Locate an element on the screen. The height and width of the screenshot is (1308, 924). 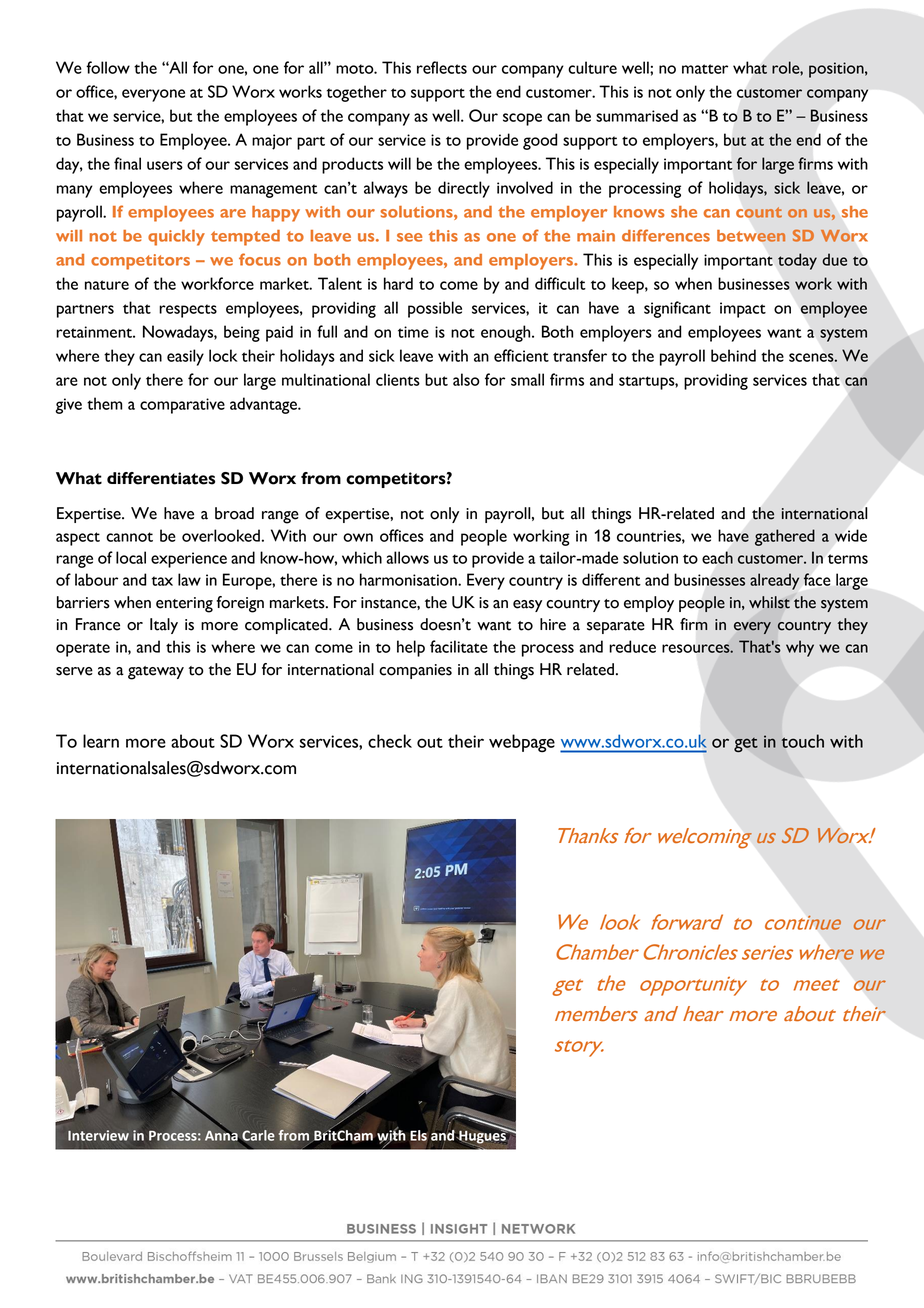
facilitate is located at coordinates (459, 646).
